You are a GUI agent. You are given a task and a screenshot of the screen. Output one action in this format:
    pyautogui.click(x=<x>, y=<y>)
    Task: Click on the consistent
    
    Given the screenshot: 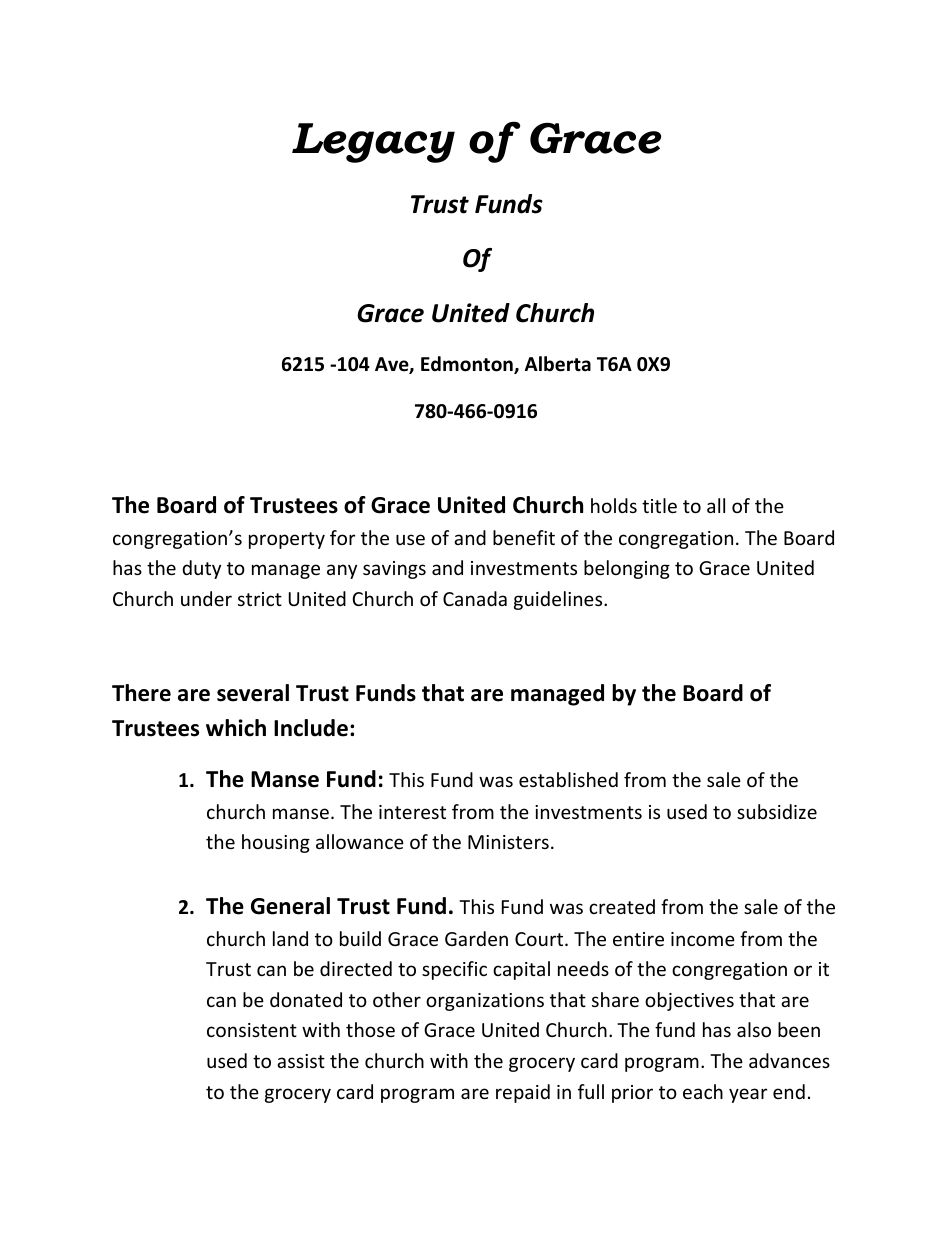 What is the action you would take?
    pyautogui.click(x=252, y=1030)
